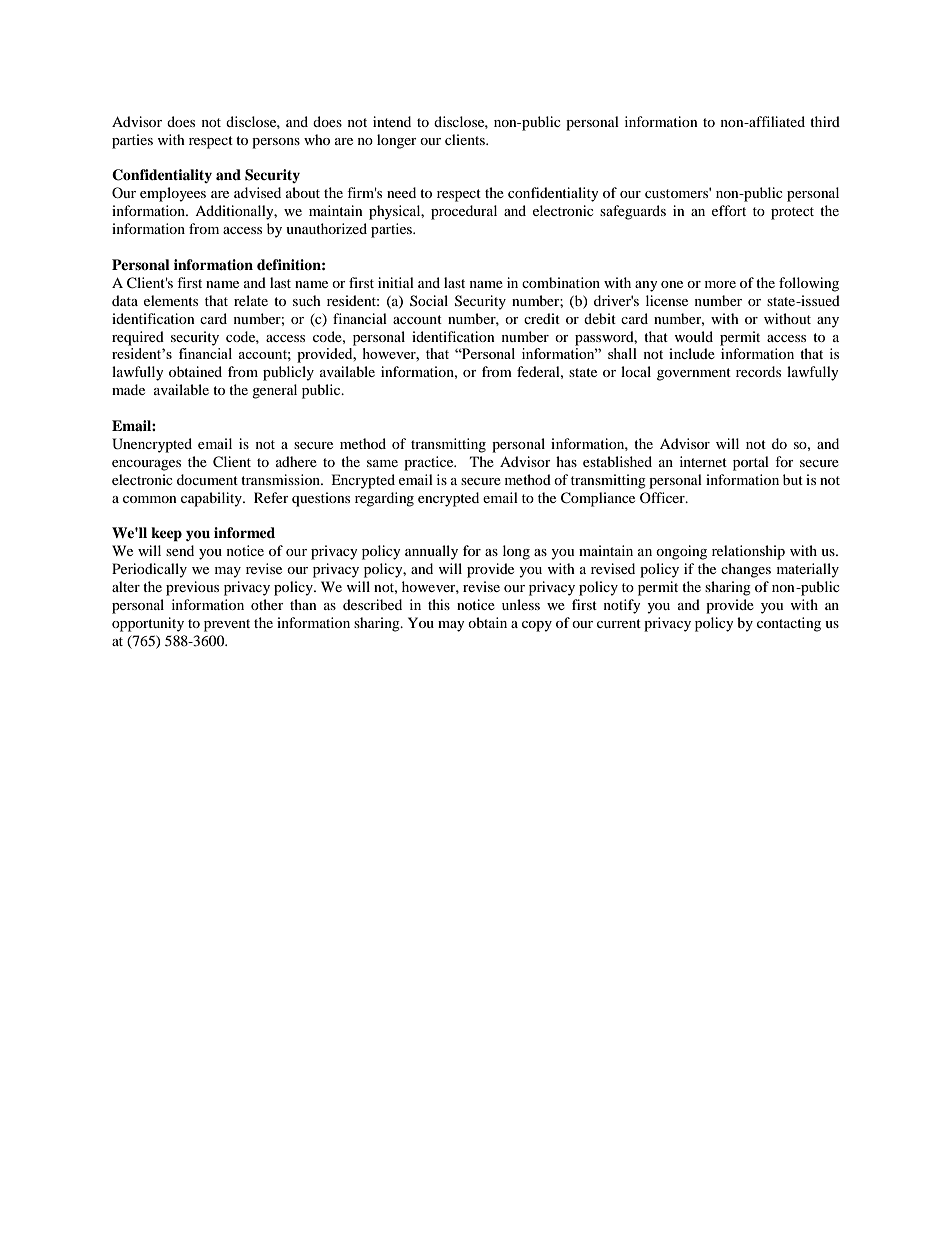 The image size is (952, 1233). I want to click on persons, so click(276, 143).
